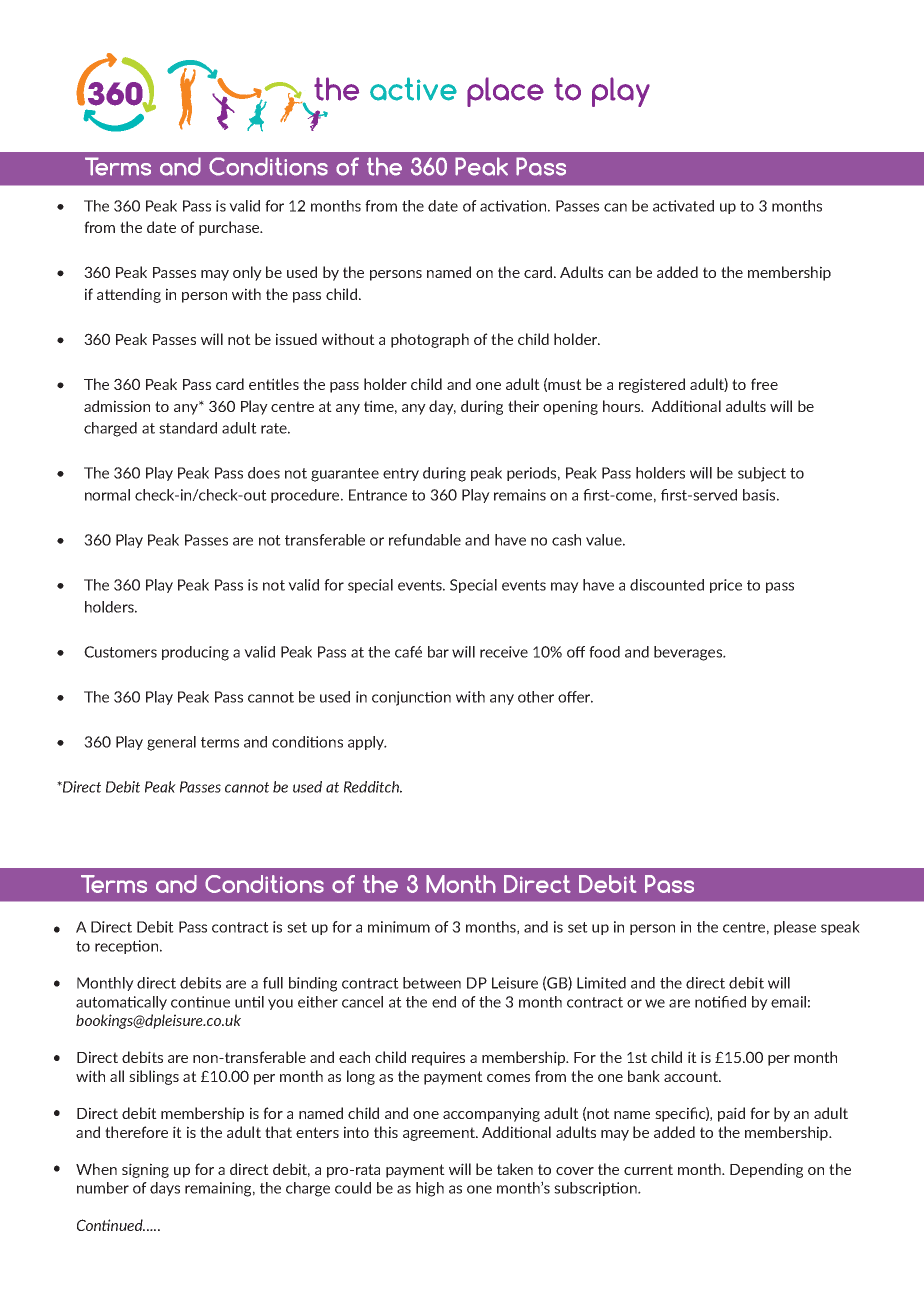 The height and width of the image is (1308, 924). I want to click on photograph, so click(430, 340).
